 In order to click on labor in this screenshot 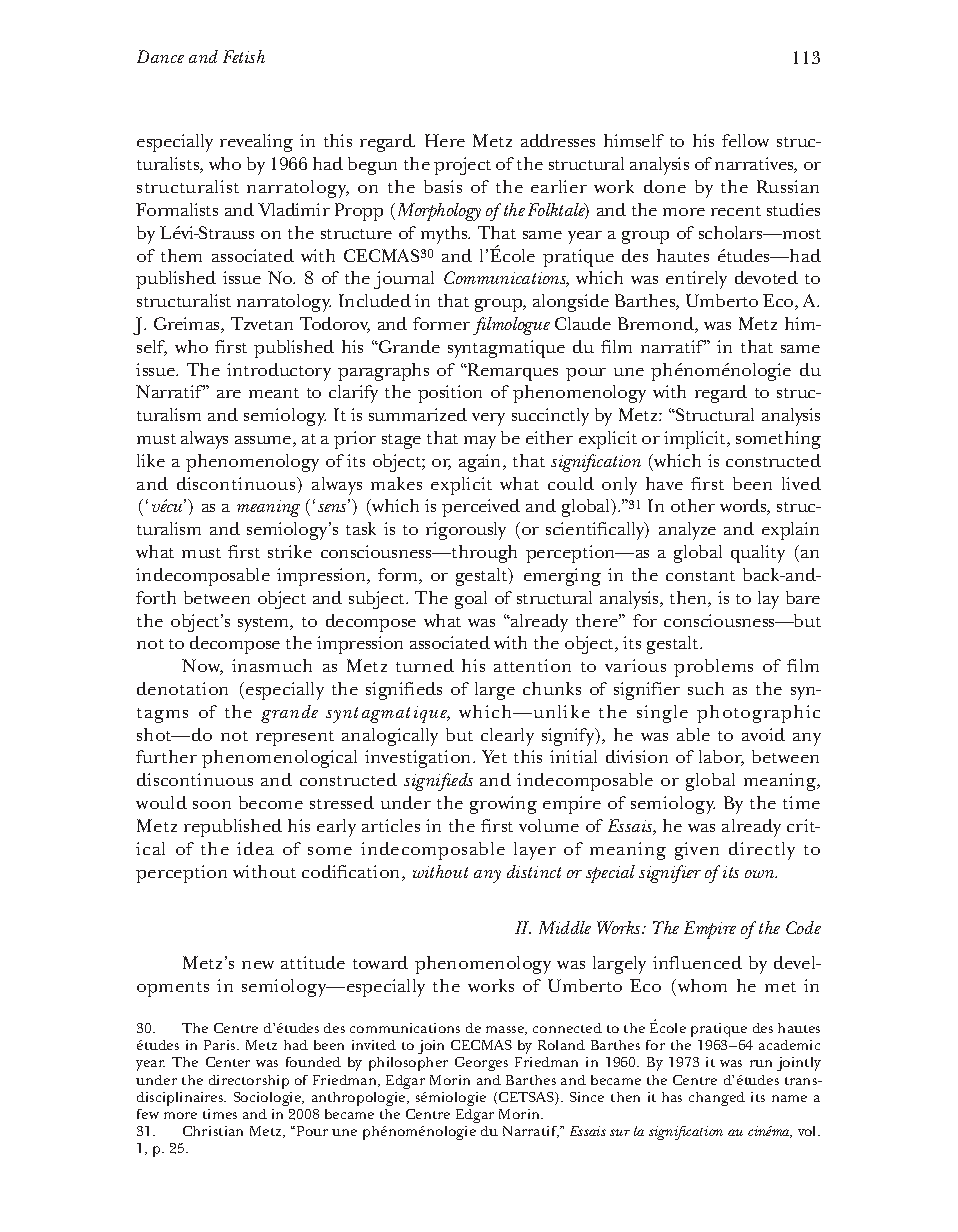, I will do `click(721, 758)`.
